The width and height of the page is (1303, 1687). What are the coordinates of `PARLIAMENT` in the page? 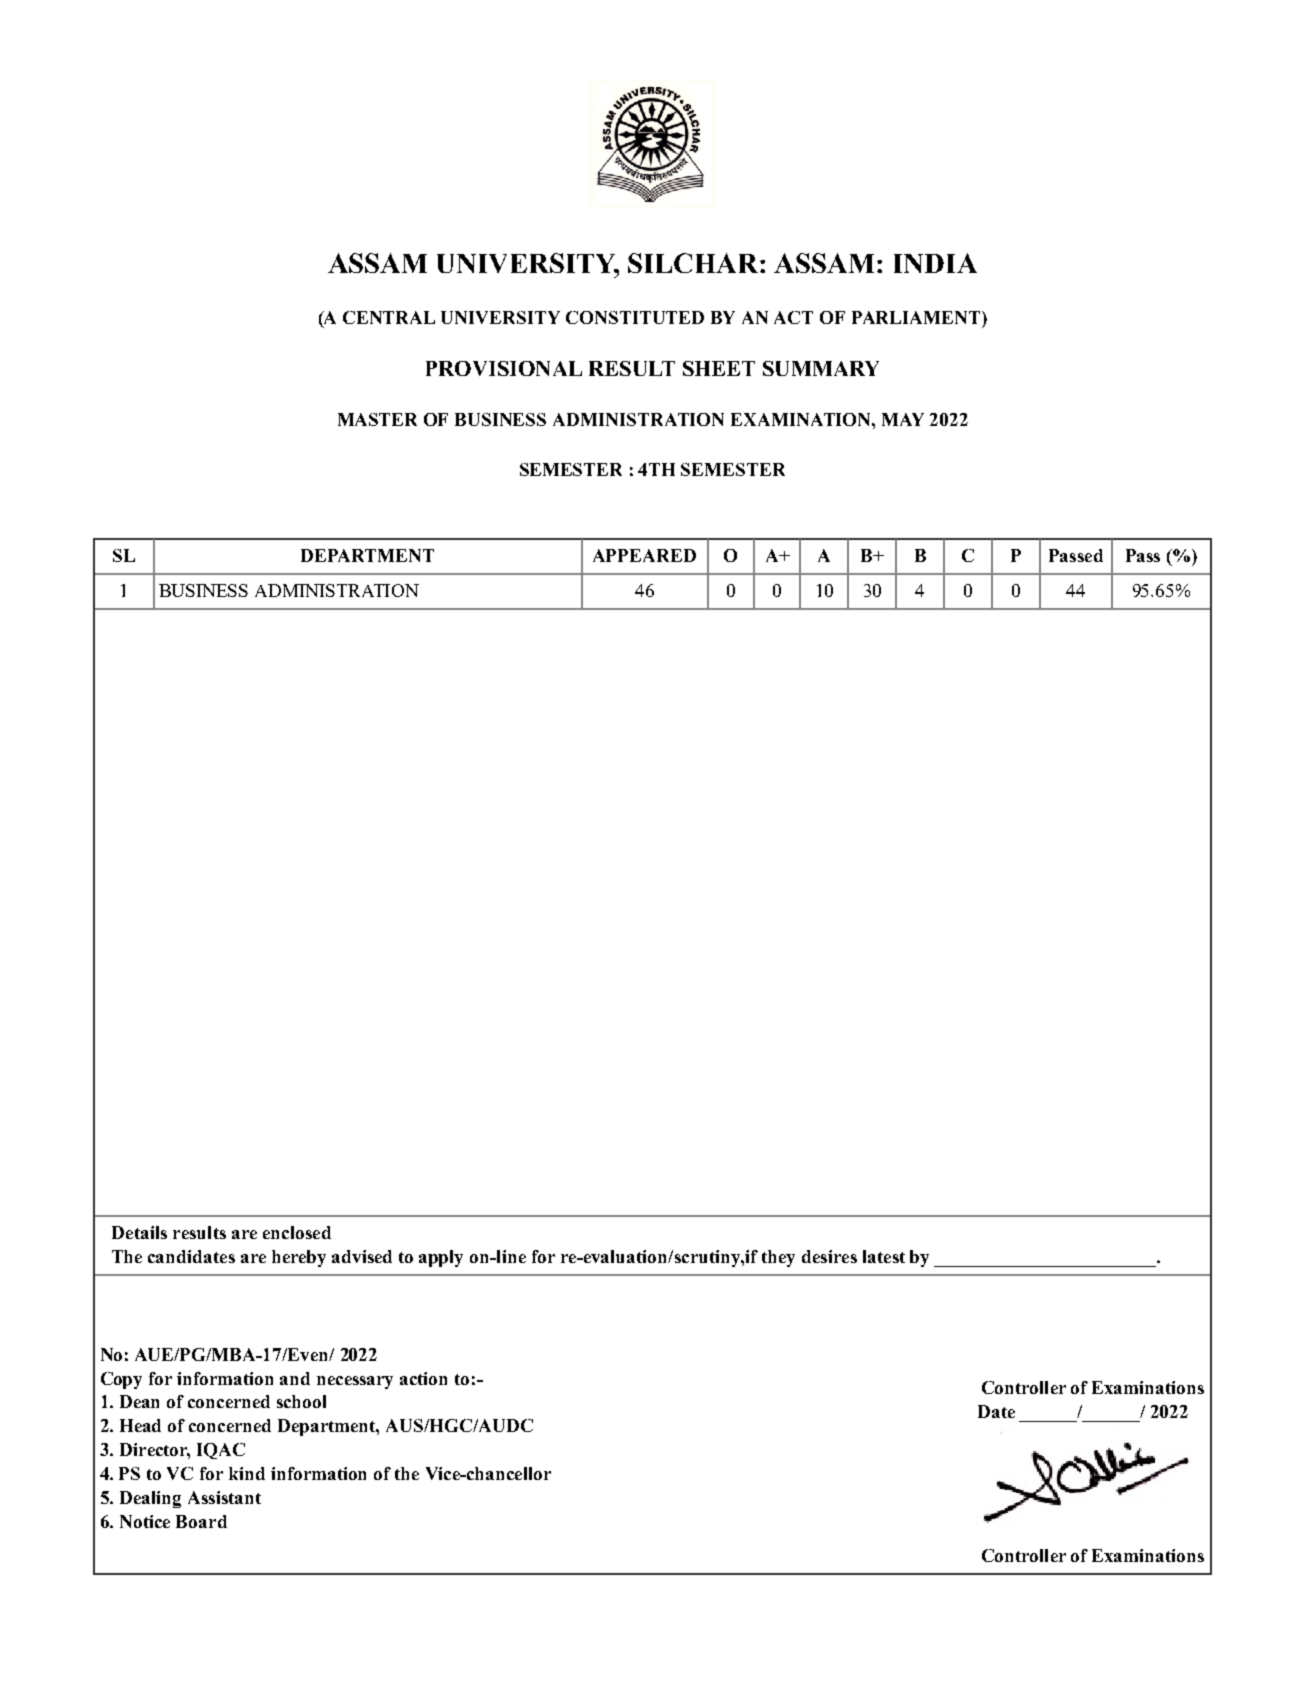 It's located at (917, 317).
